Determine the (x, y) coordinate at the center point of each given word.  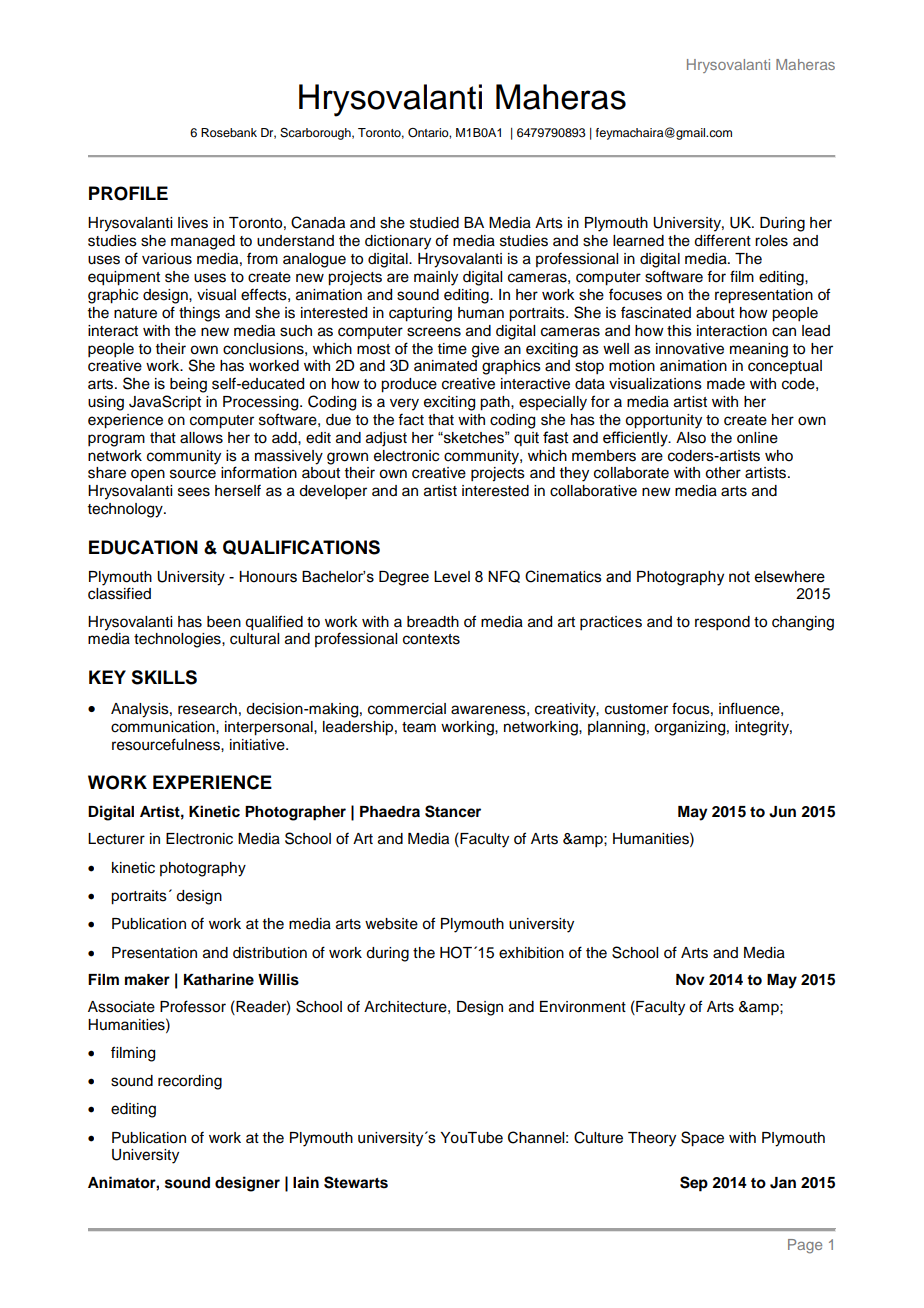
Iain (306, 1182)
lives (193, 223)
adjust (386, 439)
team (419, 727)
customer (636, 709)
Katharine (219, 979)
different (722, 240)
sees (194, 492)
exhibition (531, 953)
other (723, 473)
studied (434, 223)
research (207, 709)
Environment (583, 1007)
